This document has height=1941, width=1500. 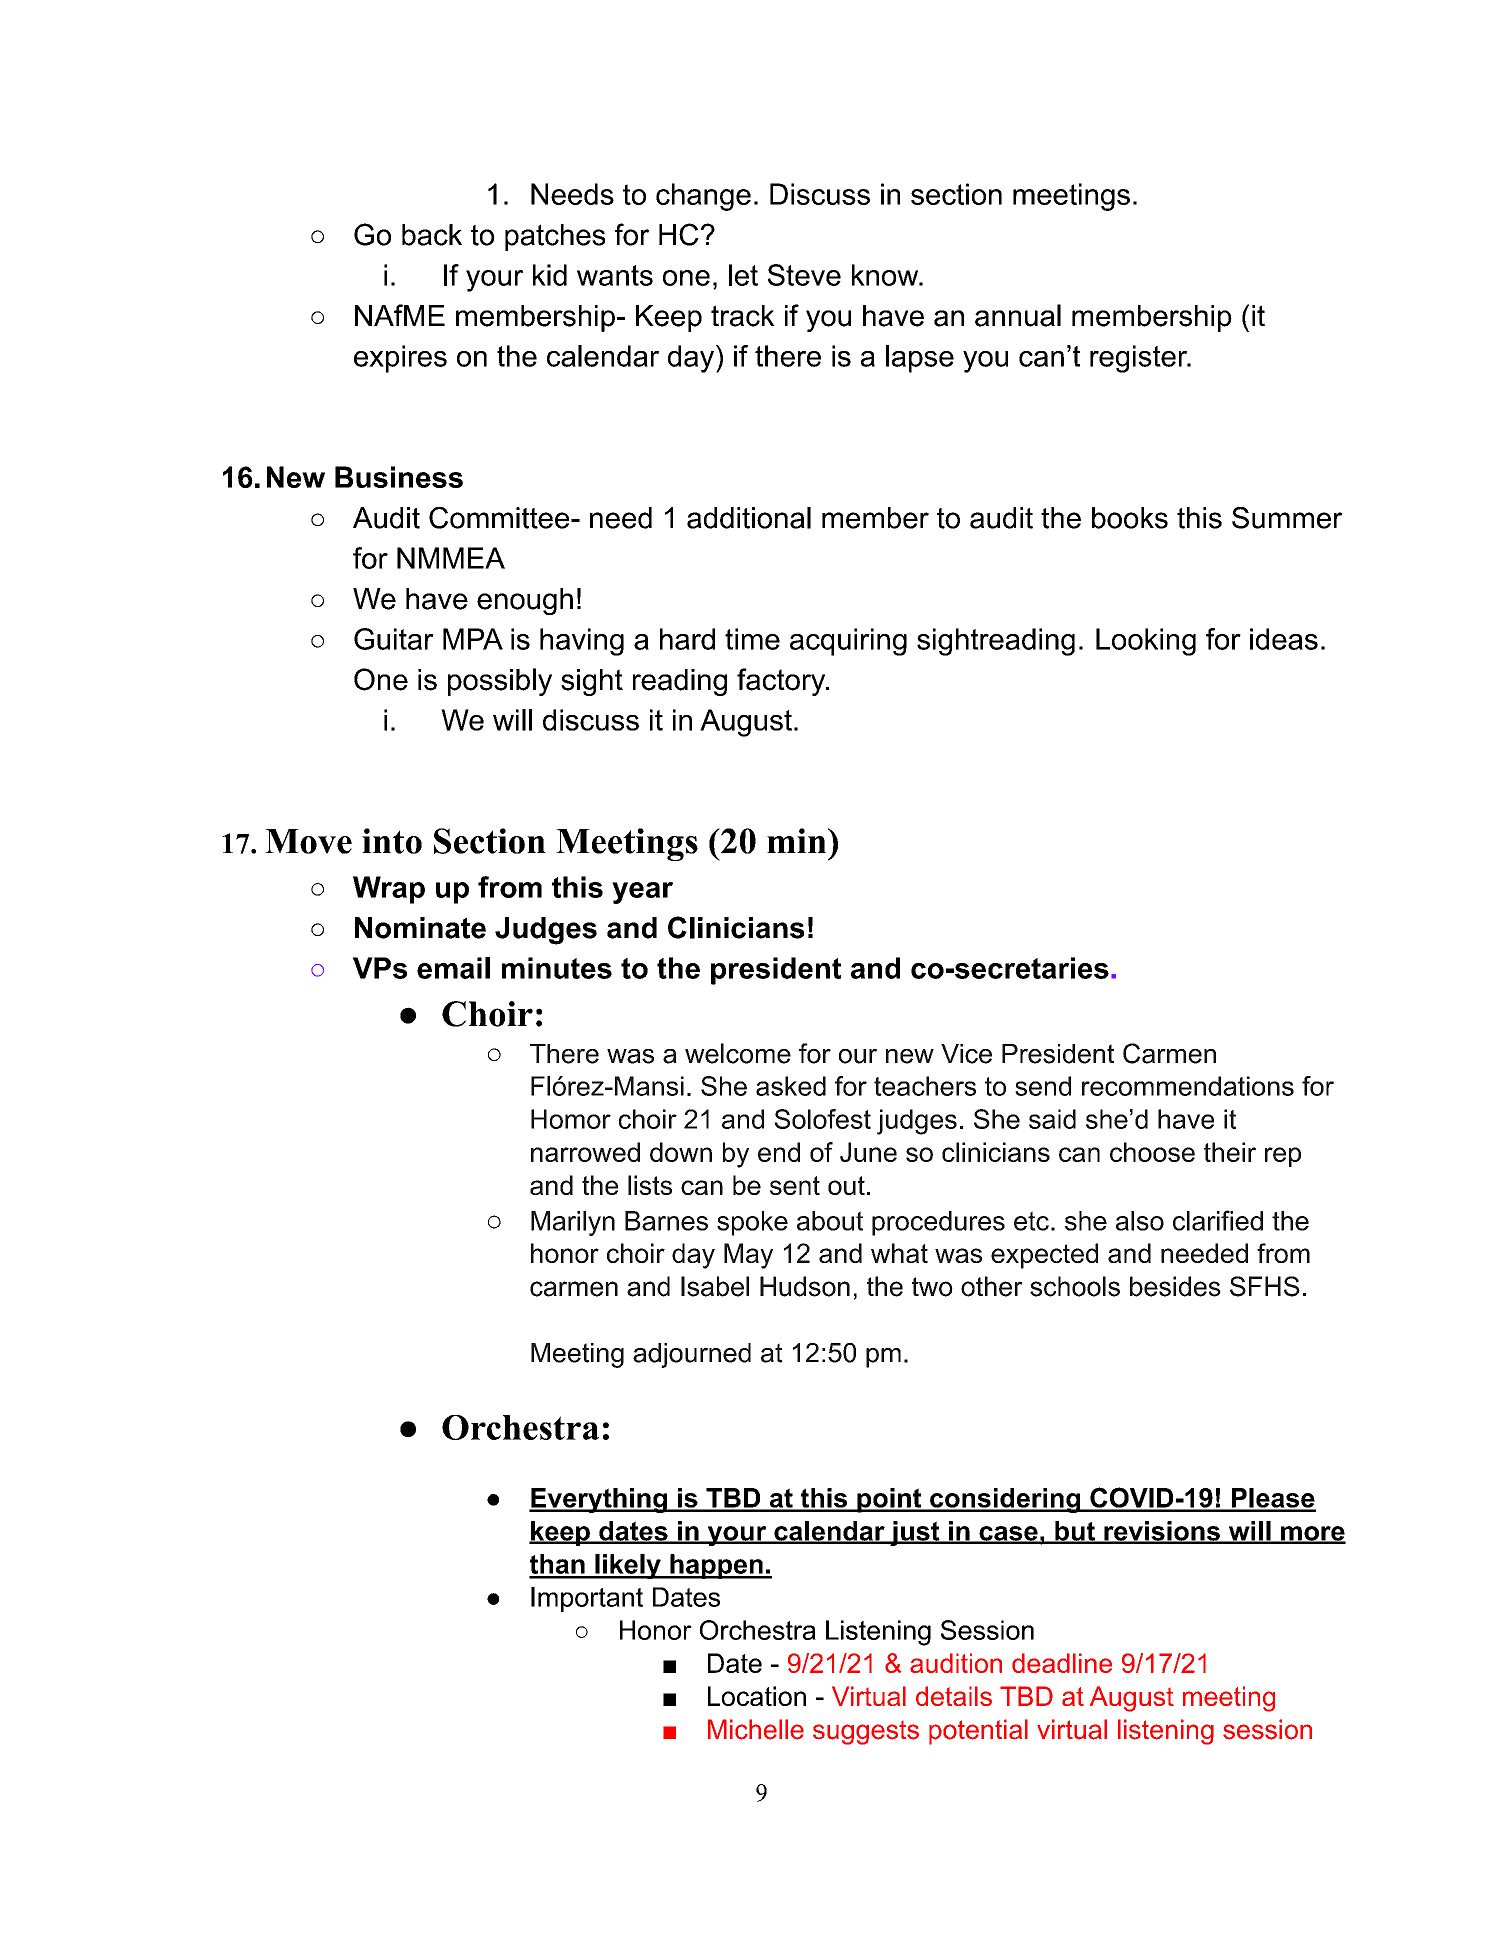 I want to click on besides, so click(x=1175, y=1286).
